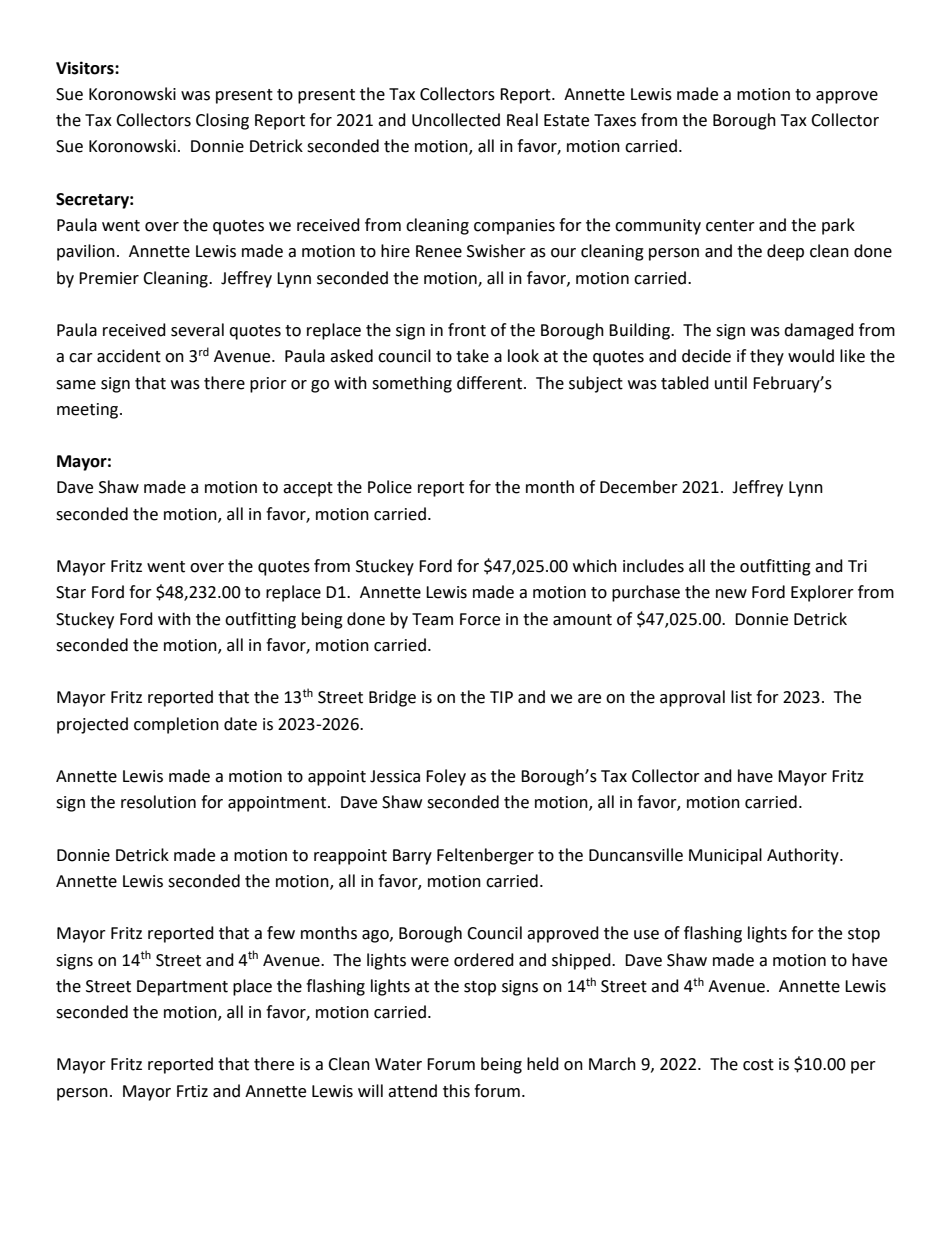 The height and width of the page is (1233, 952). Describe the element at coordinates (741, 697) in the page. I see `list` at that location.
